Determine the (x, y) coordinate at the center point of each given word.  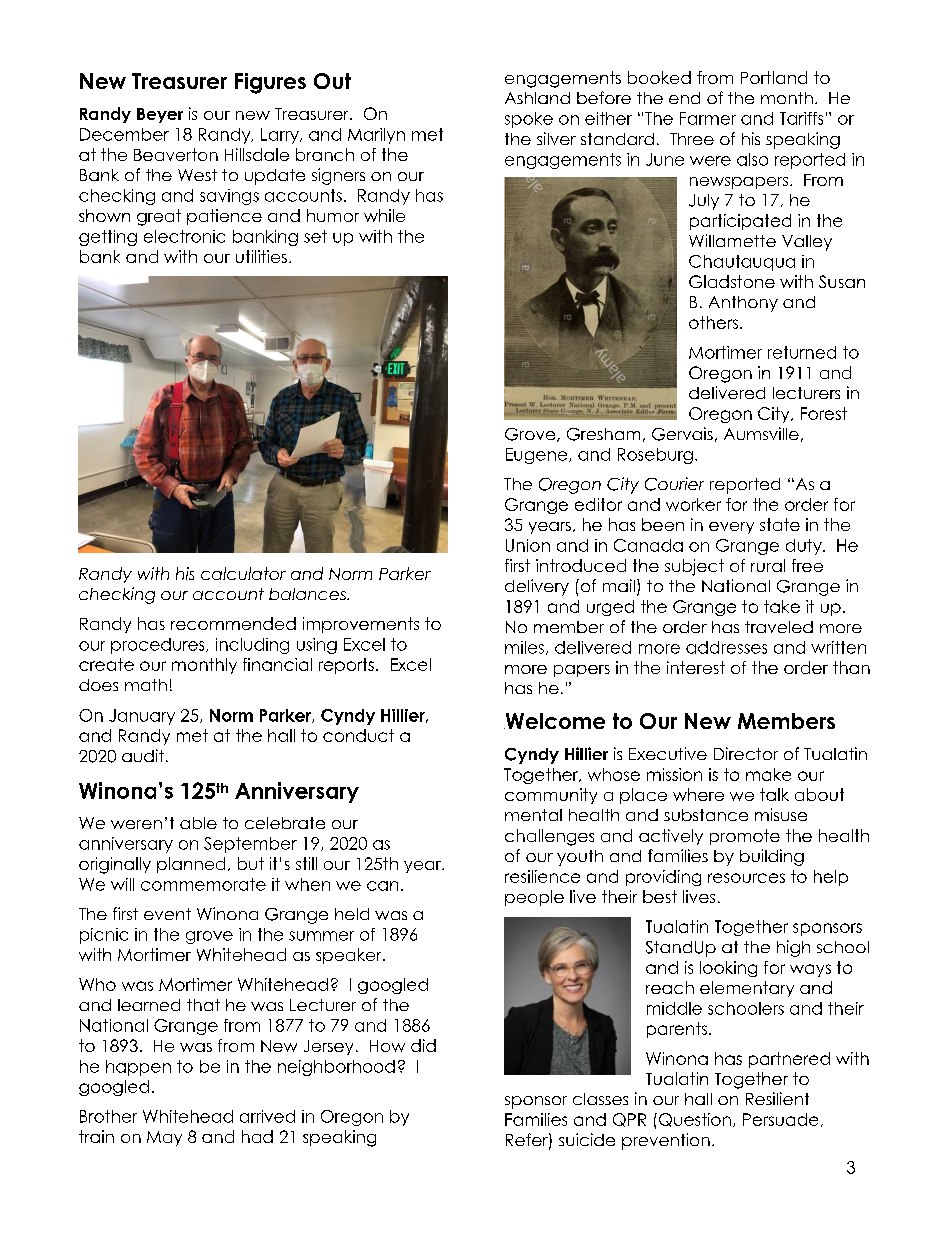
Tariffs (801, 118)
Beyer (160, 115)
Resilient (777, 1098)
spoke (529, 120)
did (423, 1045)
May (164, 1138)
